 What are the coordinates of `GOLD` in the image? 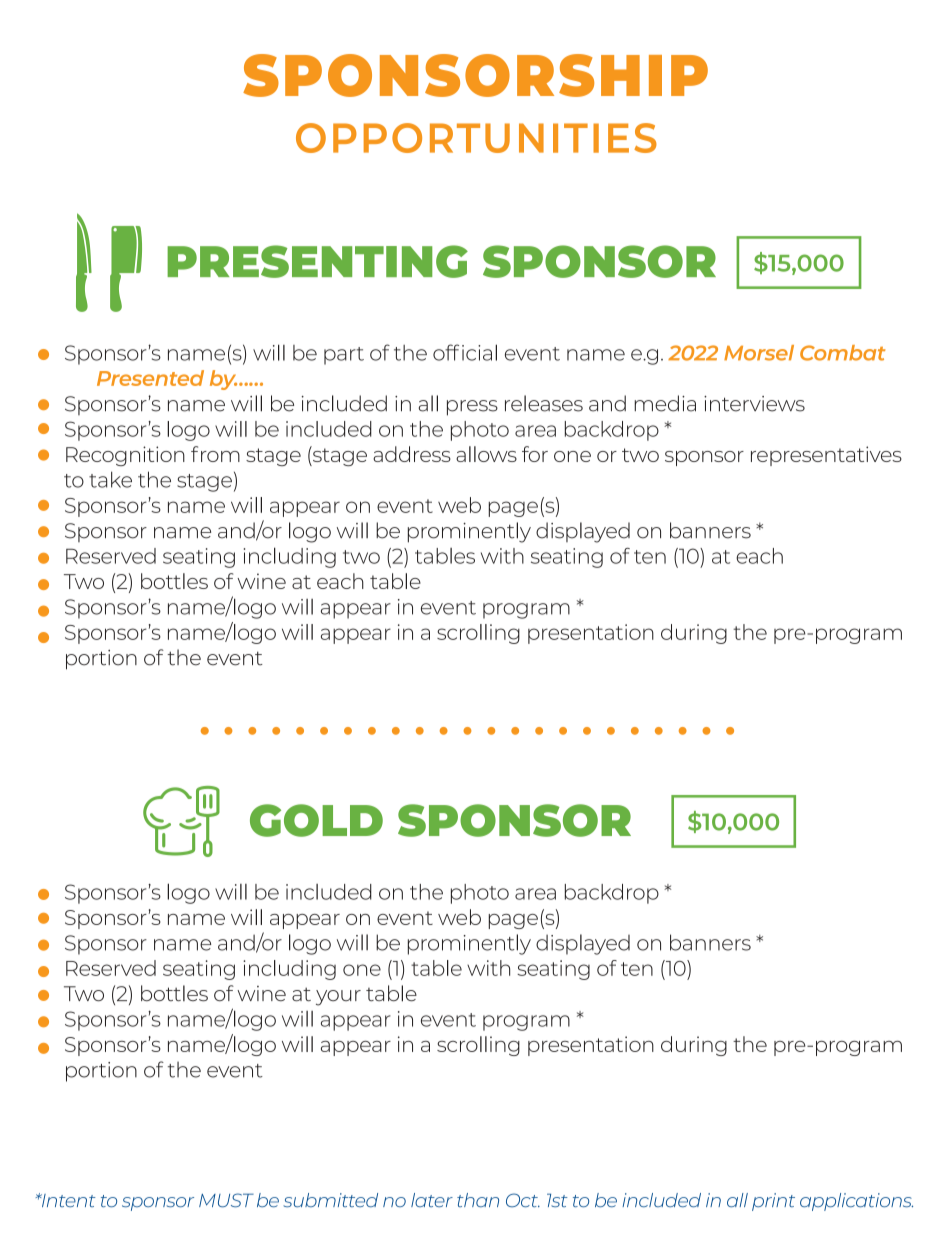 It's located at (316, 820).
